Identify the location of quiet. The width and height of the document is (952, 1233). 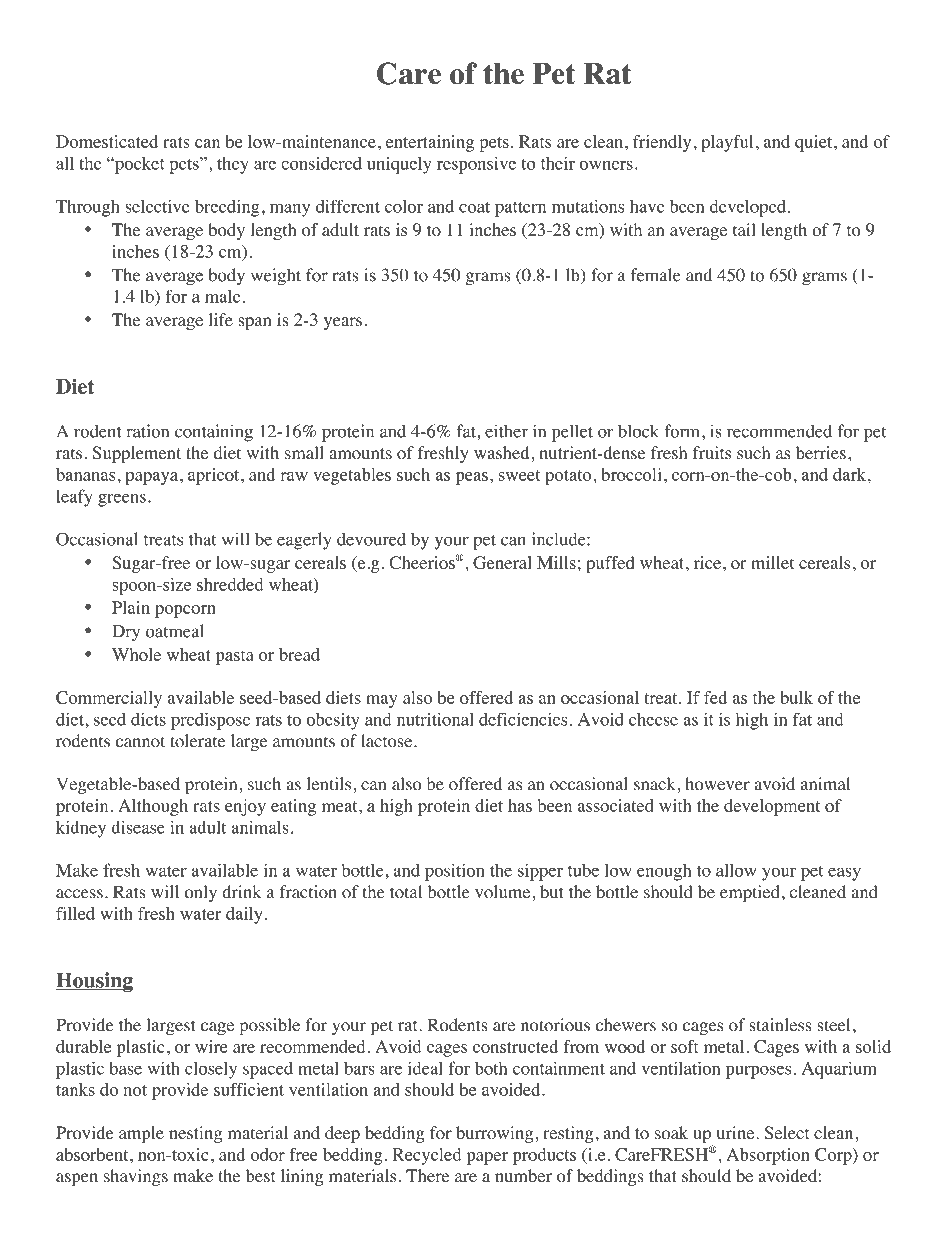
(815, 143).
